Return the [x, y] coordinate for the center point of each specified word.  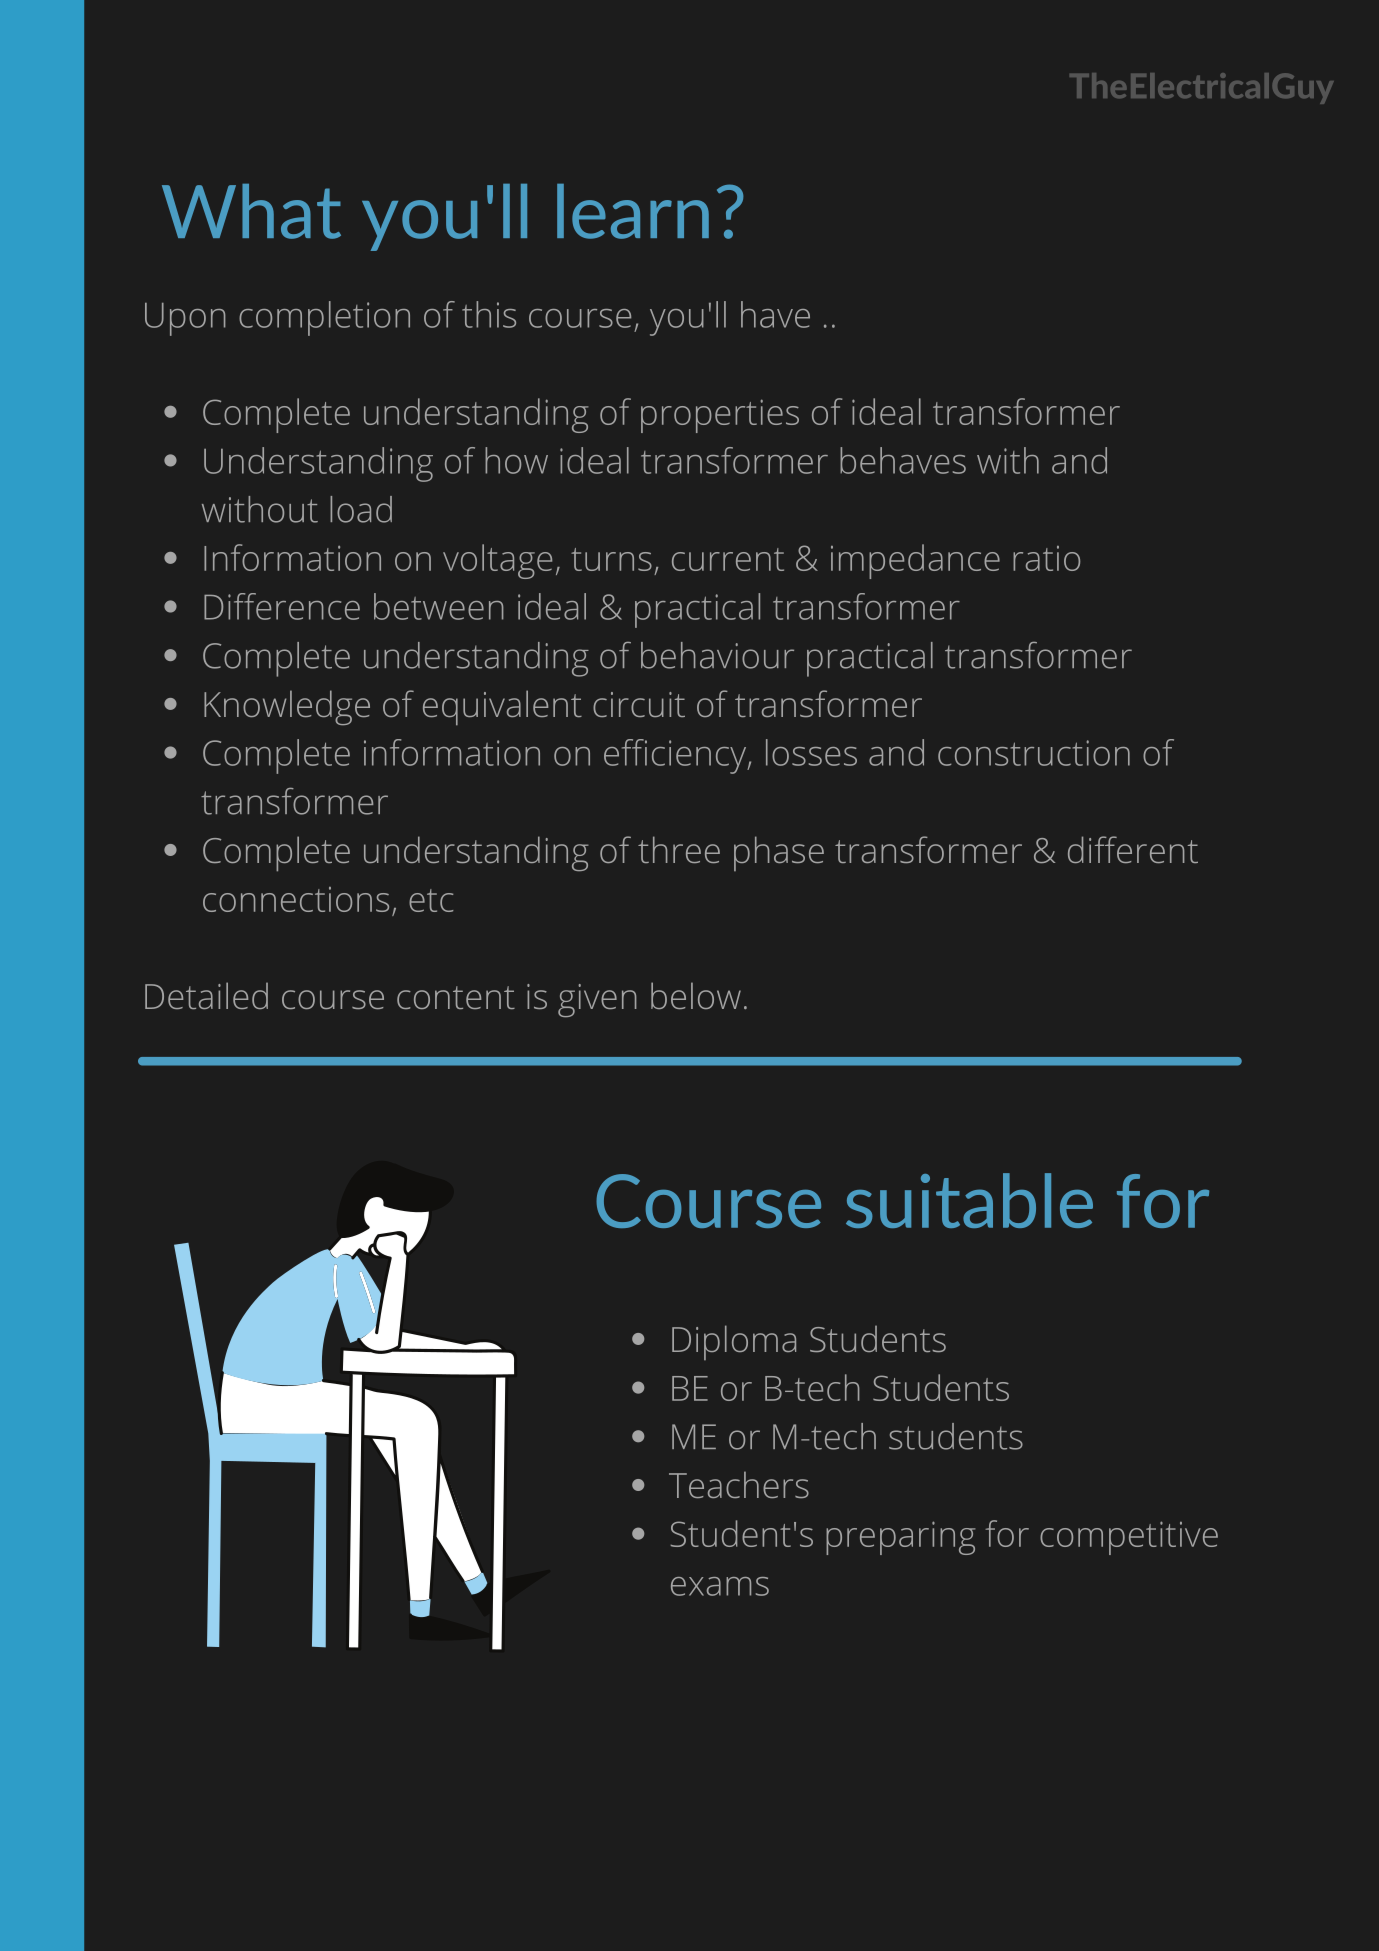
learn [633, 211]
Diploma [734, 1342]
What [251, 211]
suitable [969, 1200]
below [696, 995]
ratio [1046, 558]
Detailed [206, 995]
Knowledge [287, 707]
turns [611, 559]
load [361, 509]
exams [720, 1586]
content [456, 997]
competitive [1129, 1538]
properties [720, 416]
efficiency [676, 756]
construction [1034, 753]
